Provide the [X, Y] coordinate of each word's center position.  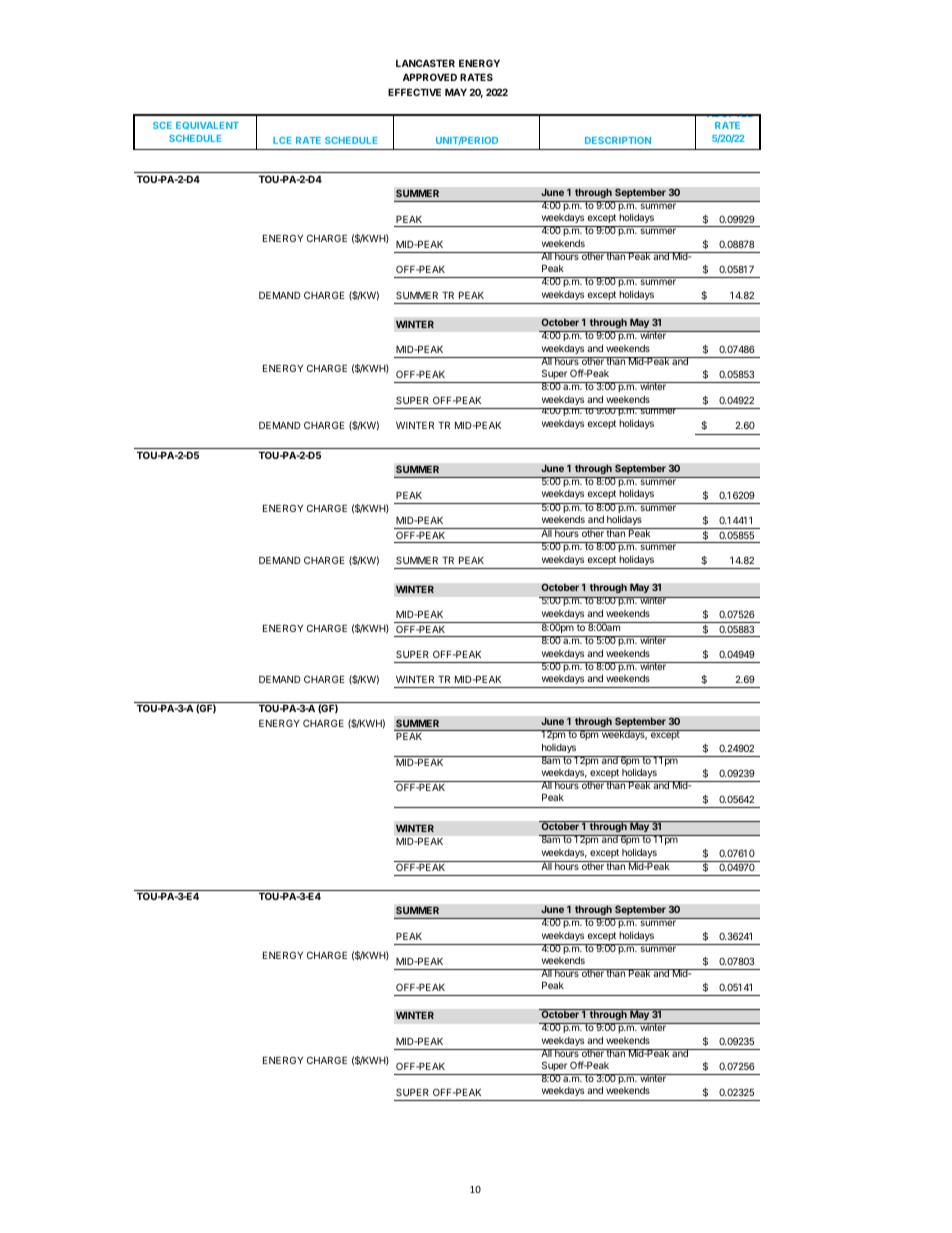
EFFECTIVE [414, 92]
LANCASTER [425, 63]
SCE [162, 125]
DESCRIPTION [618, 140]
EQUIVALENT [207, 126]
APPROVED [430, 77]
